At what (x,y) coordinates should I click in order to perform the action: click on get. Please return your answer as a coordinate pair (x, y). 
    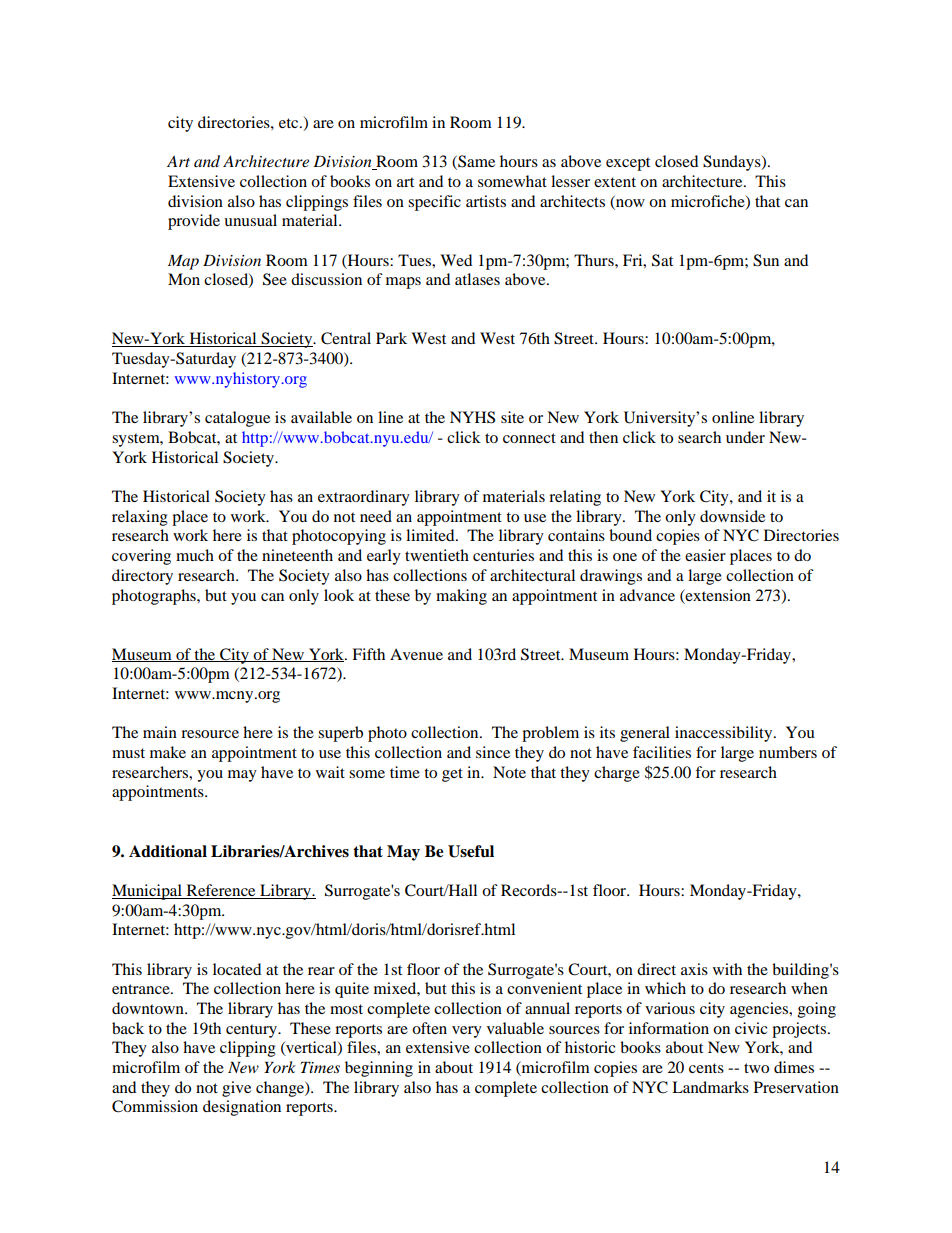
    Looking at the image, I should click on (452, 775).
